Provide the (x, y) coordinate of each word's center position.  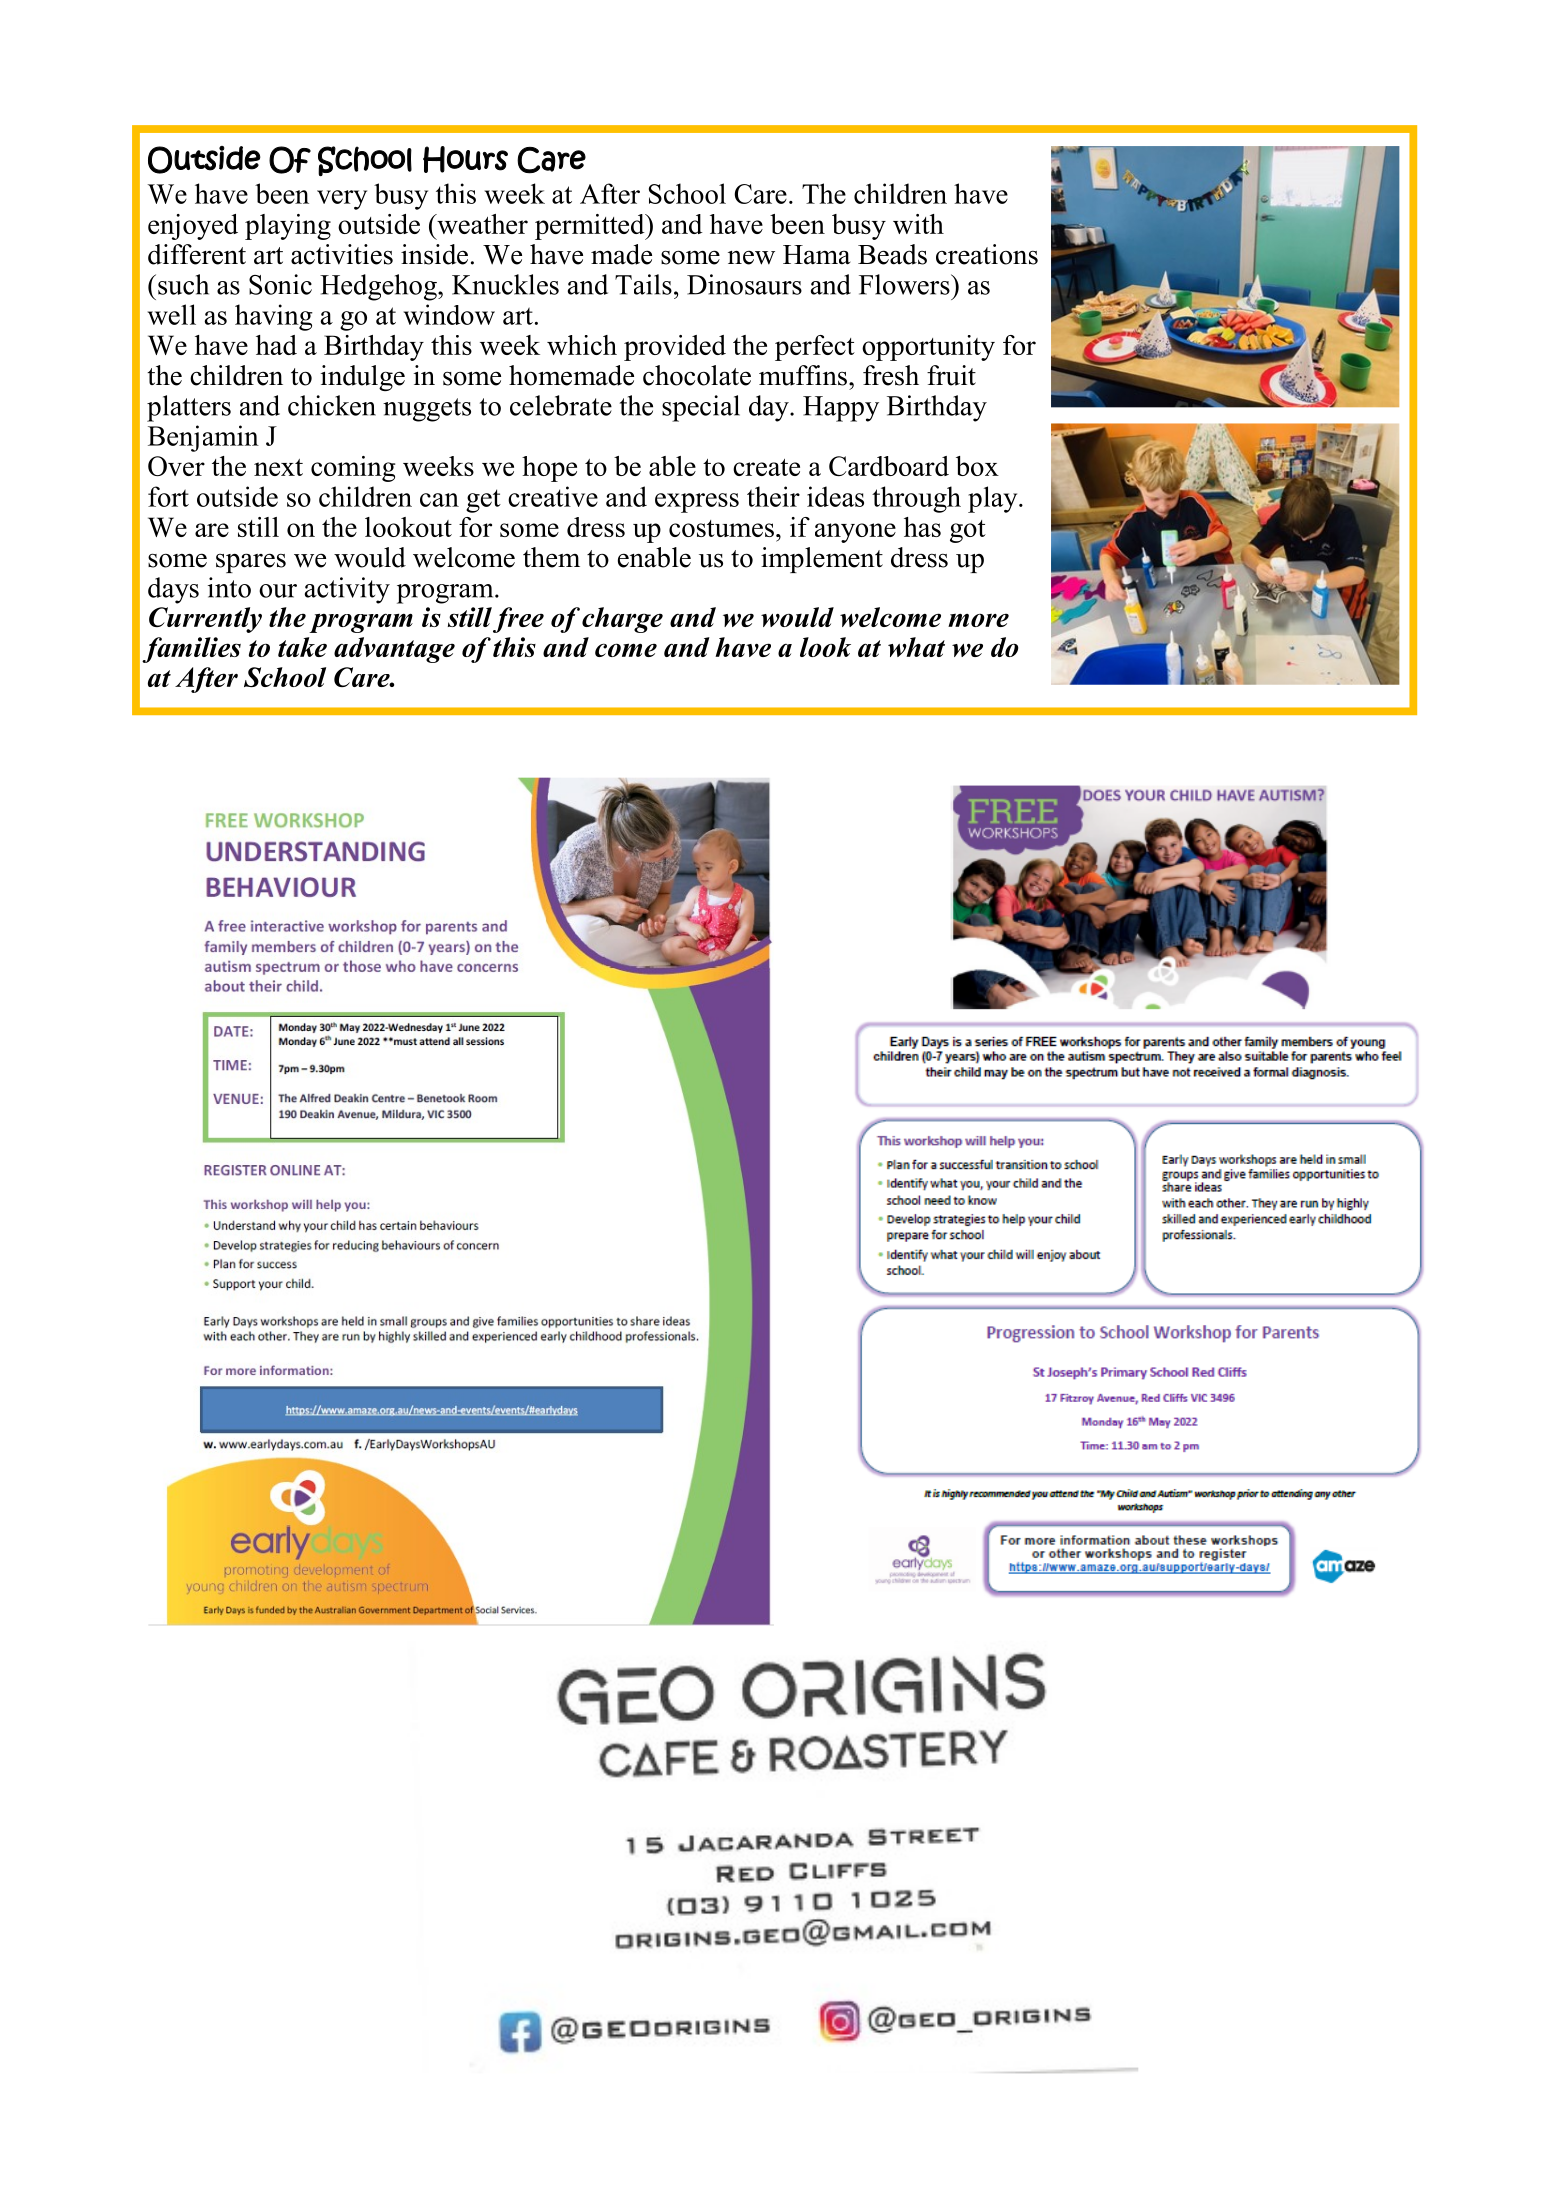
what (916, 647)
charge (622, 620)
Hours (465, 159)
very (342, 200)
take (302, 647)
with (918, 224)
